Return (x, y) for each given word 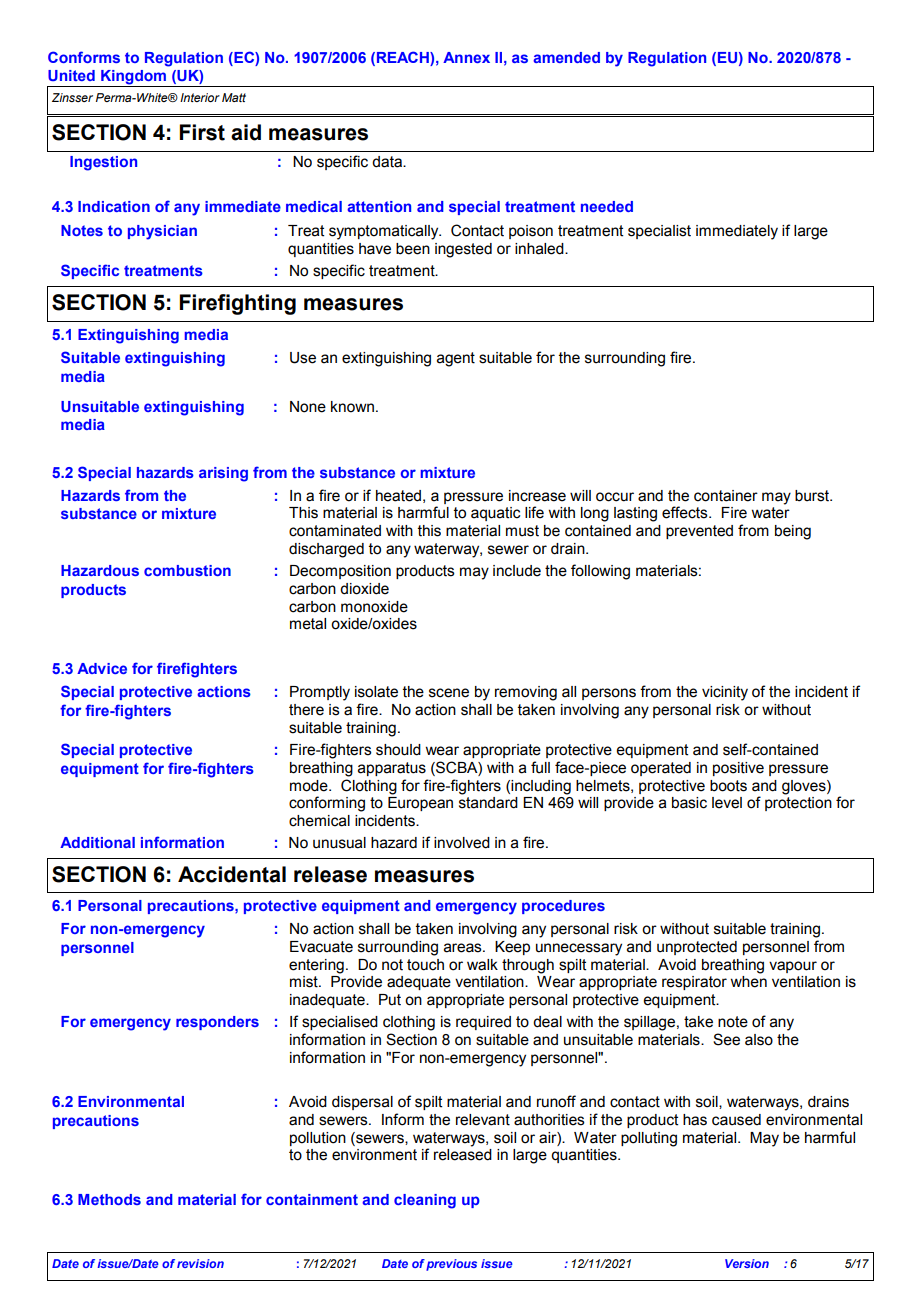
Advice (102, 668)
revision (200, 1263)
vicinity (725, 693)
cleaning (425, 1201)
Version (747, 1263)
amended (566, 57)
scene (449, 693)
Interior (200, 97)
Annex (466, 57)
